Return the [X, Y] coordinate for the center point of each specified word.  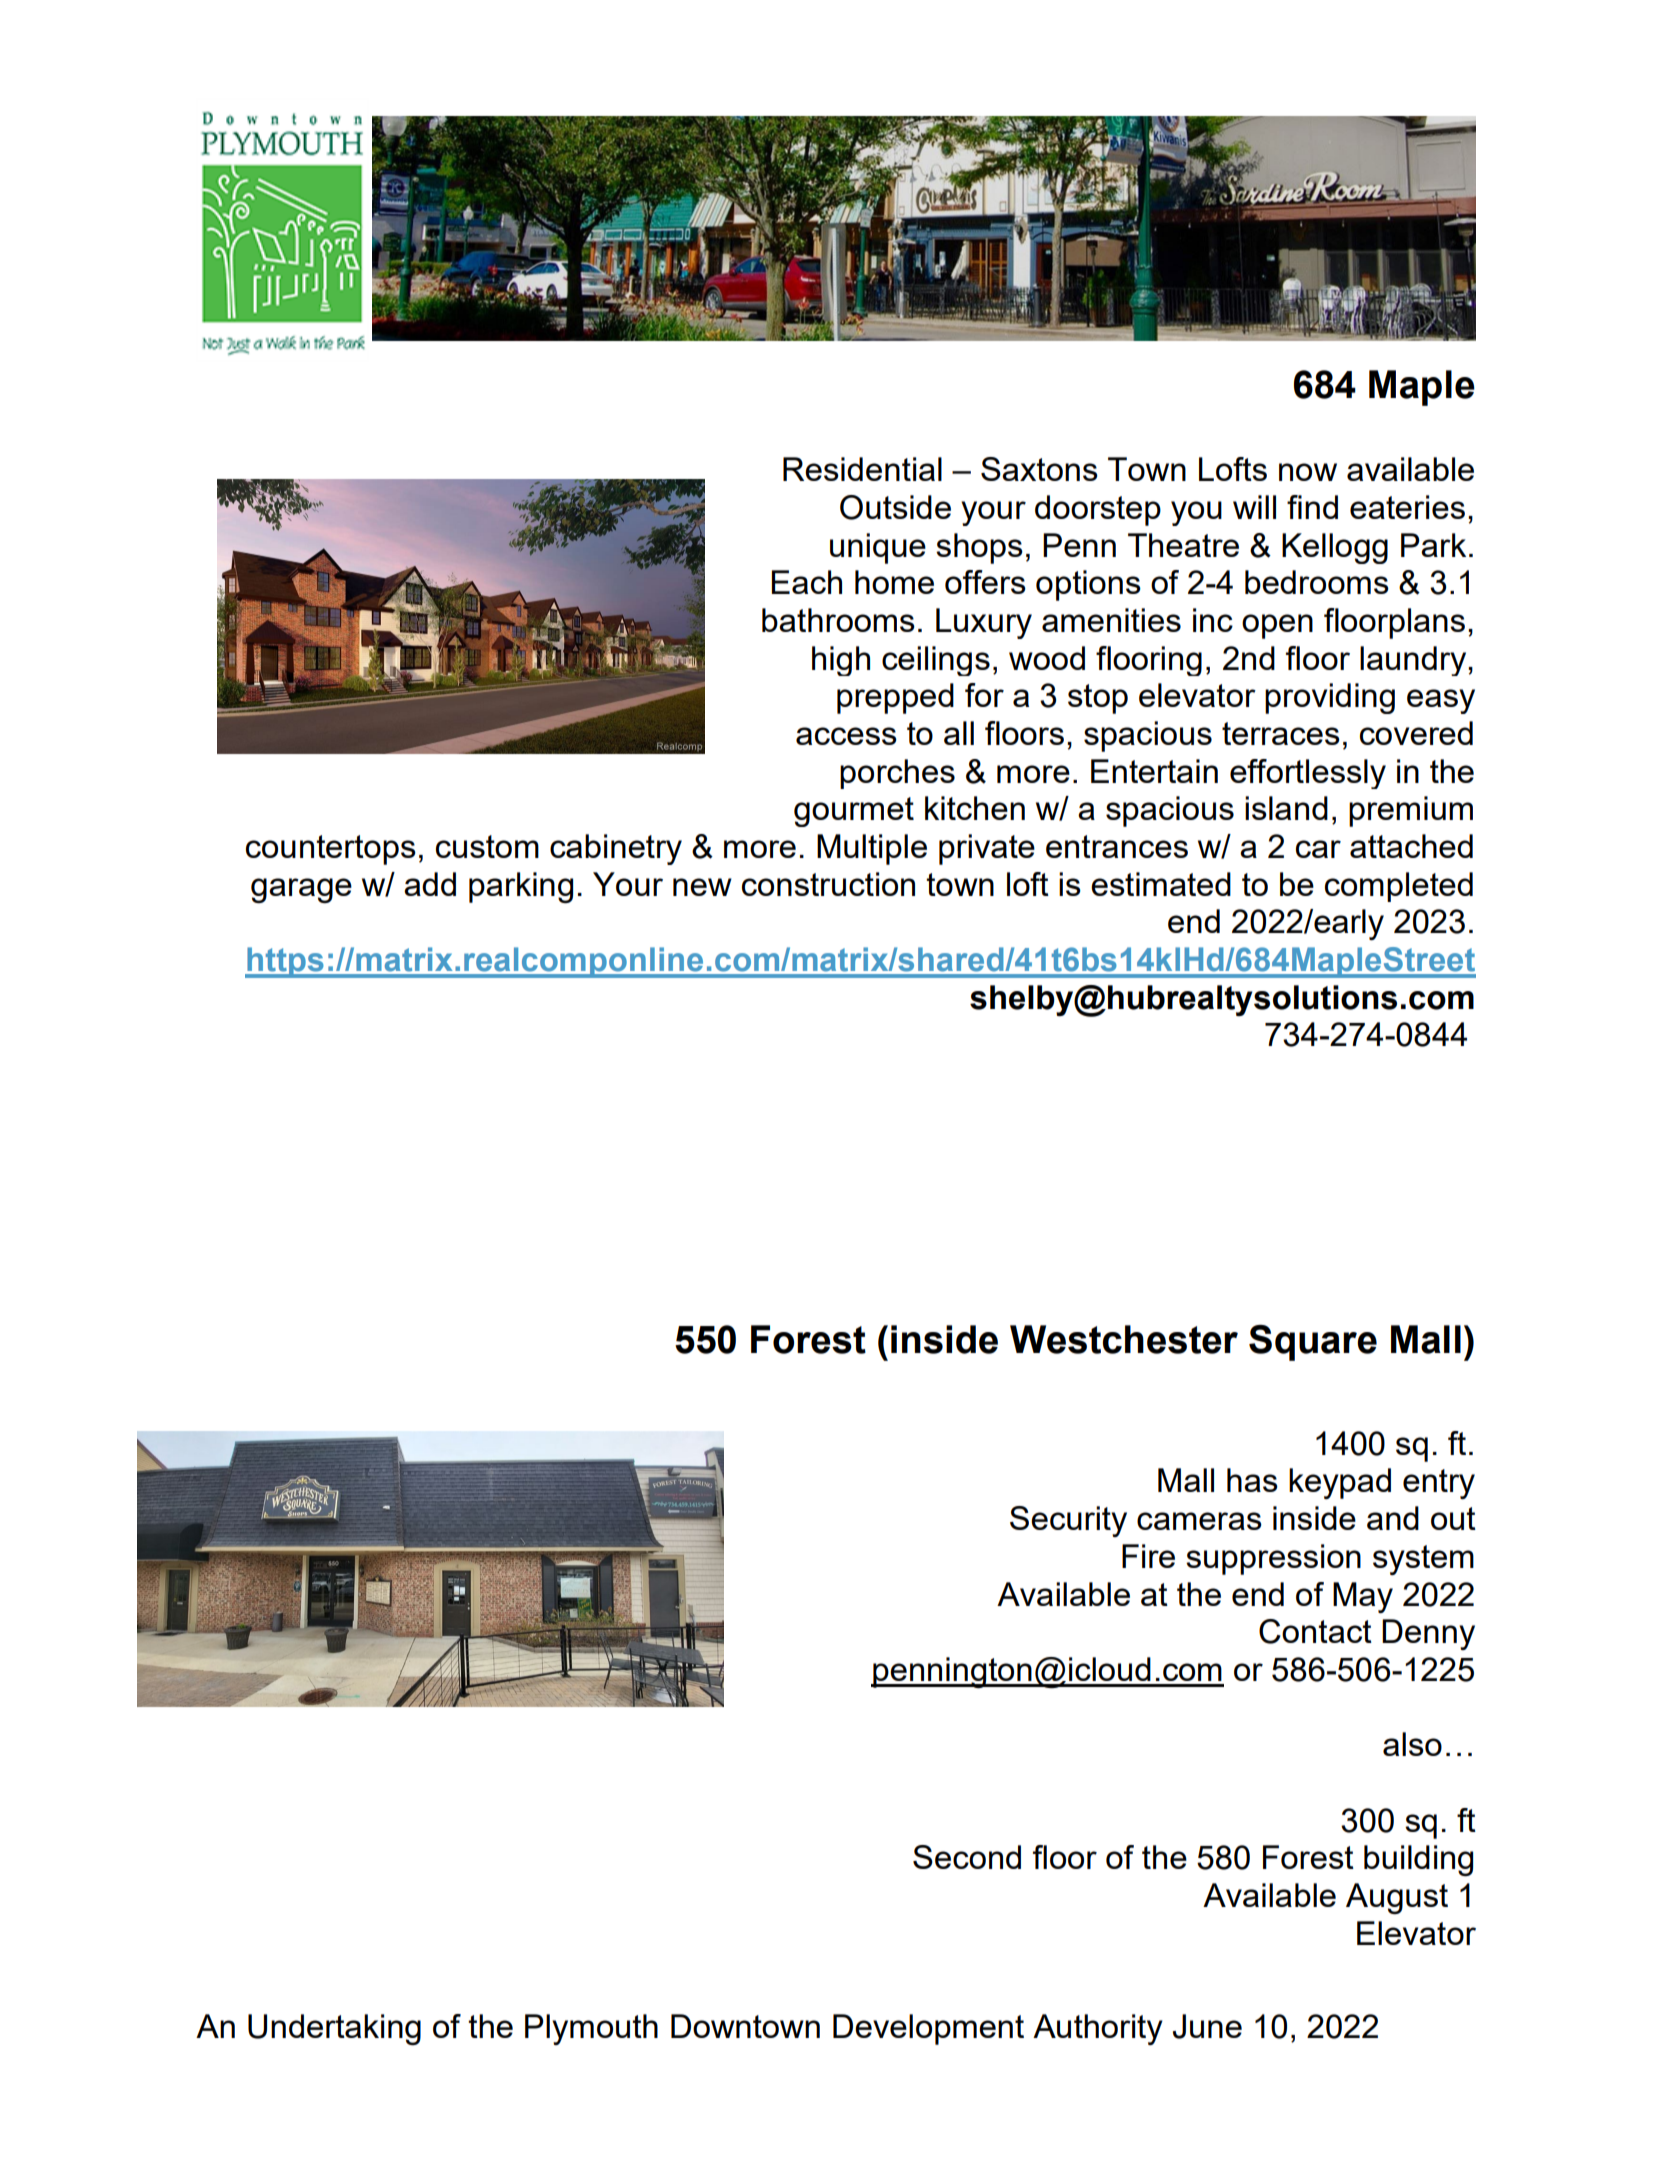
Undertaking [334, 2029]
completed [1399, 887]
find [1312, 507]
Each [807, 582]
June [1207, 2026]
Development [928, 2029]
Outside [895, 507]
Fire [1148, 1556]
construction [828, 884]
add [430, 884]
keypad [1340, 1483]
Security [1068, 1521]
